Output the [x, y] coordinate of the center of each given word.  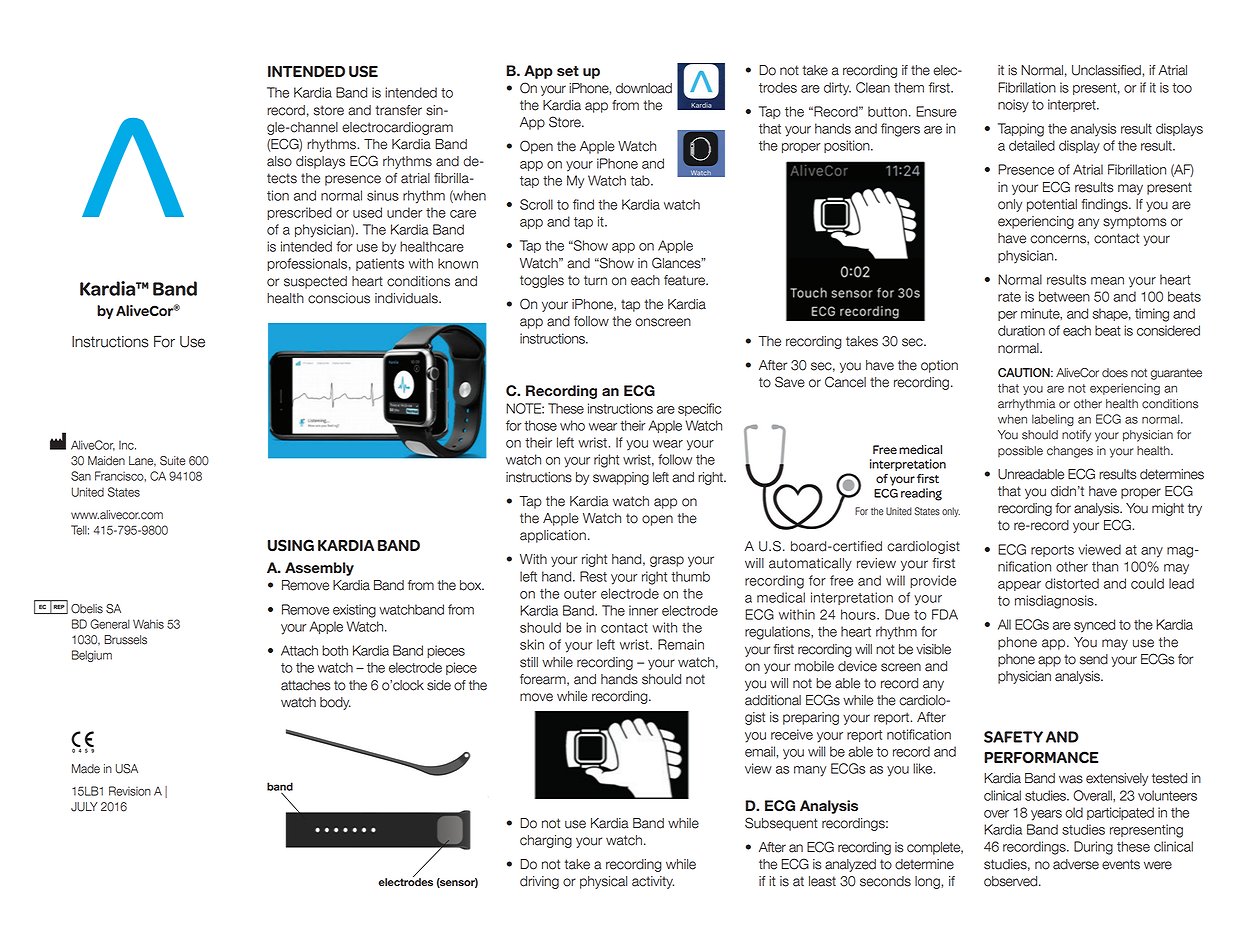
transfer [399, 110]
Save [790, 382]
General [110, 624]
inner [643, 610]
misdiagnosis [1055, 602]
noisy [1013, 106]
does [1115, 373]
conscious [339, 298]
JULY [84, 807]
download [644, 88]
